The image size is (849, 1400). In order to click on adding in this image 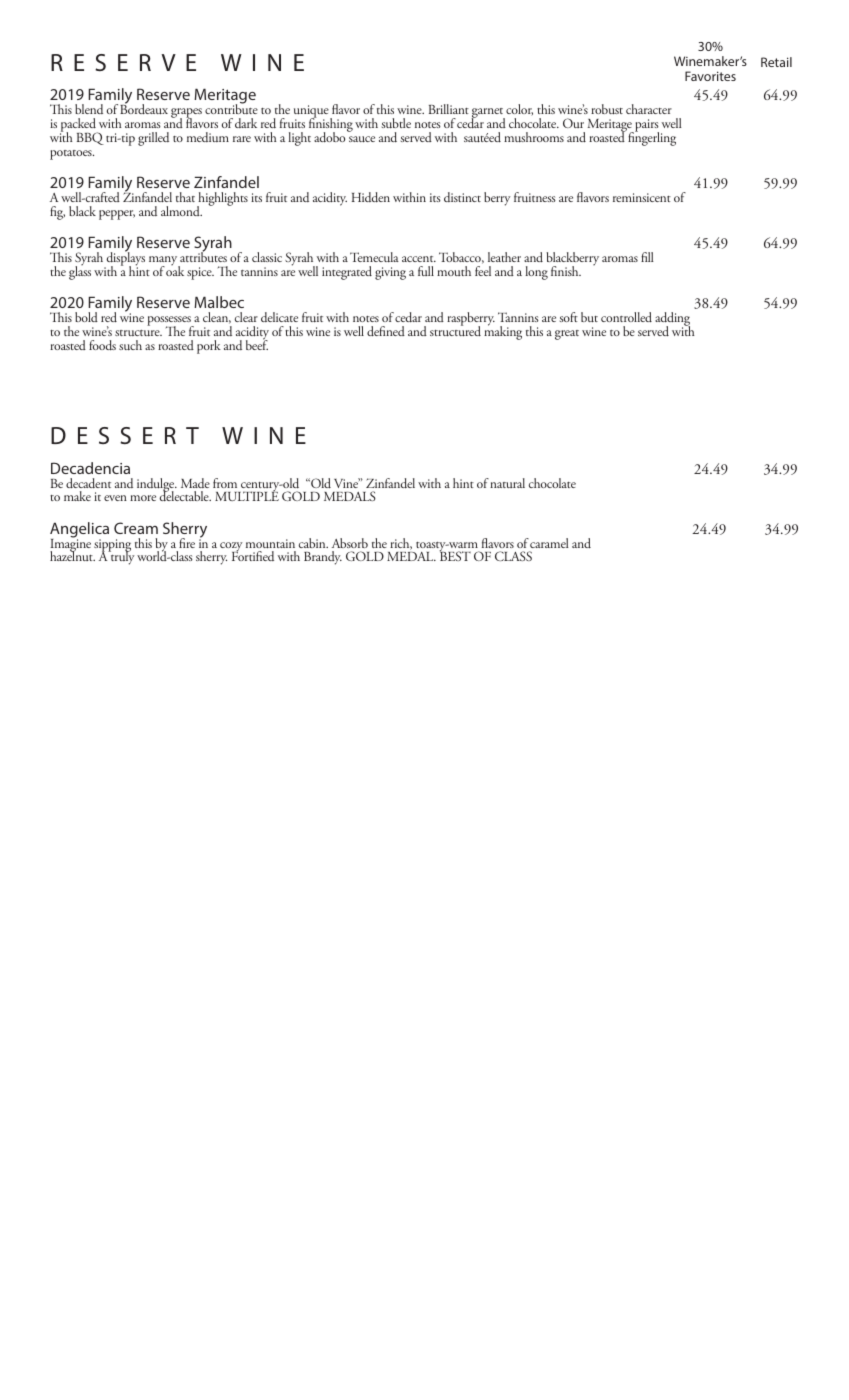, I will do `click(672, 320)`.
